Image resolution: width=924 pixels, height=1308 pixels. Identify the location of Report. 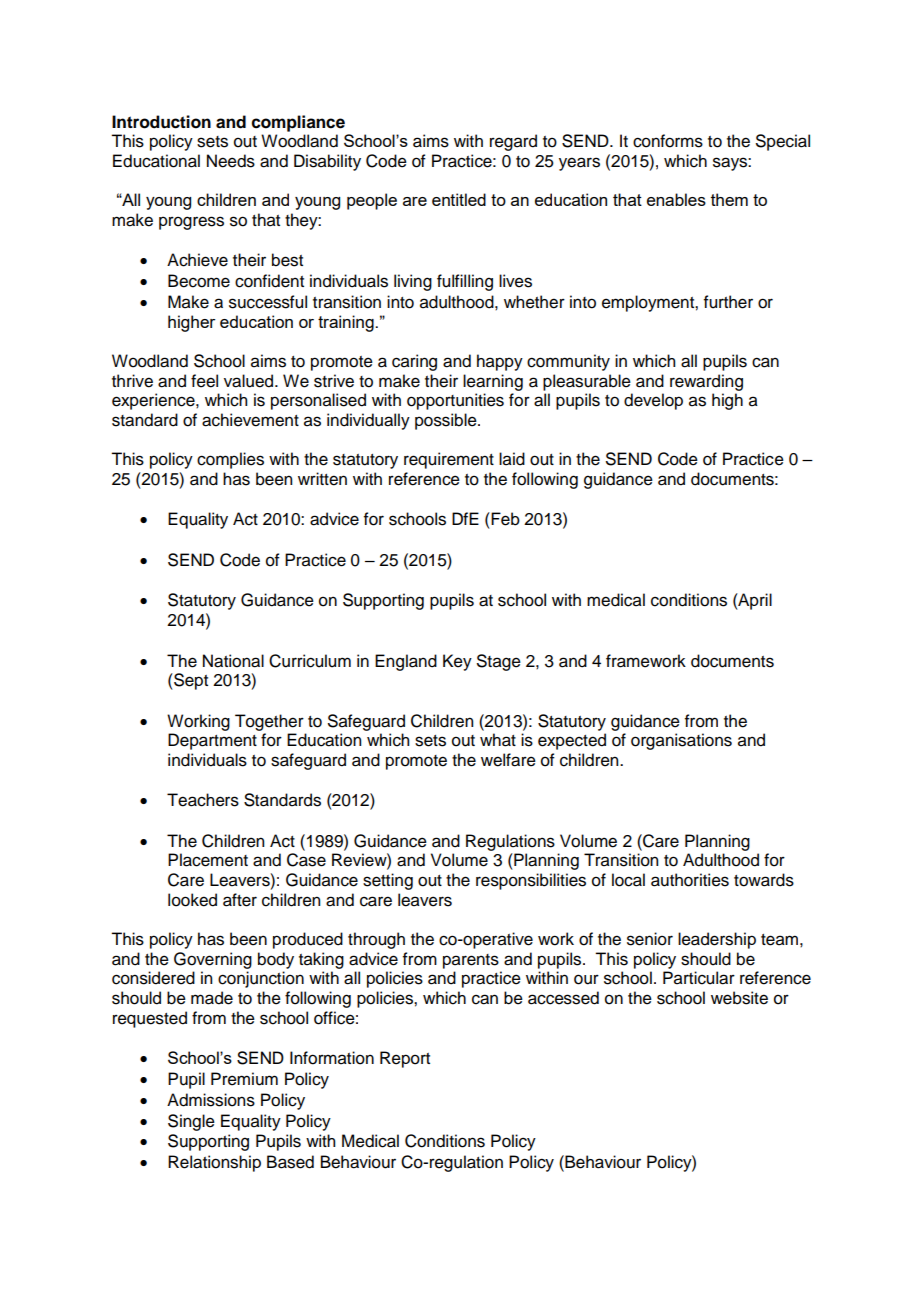
(405, 1059).
